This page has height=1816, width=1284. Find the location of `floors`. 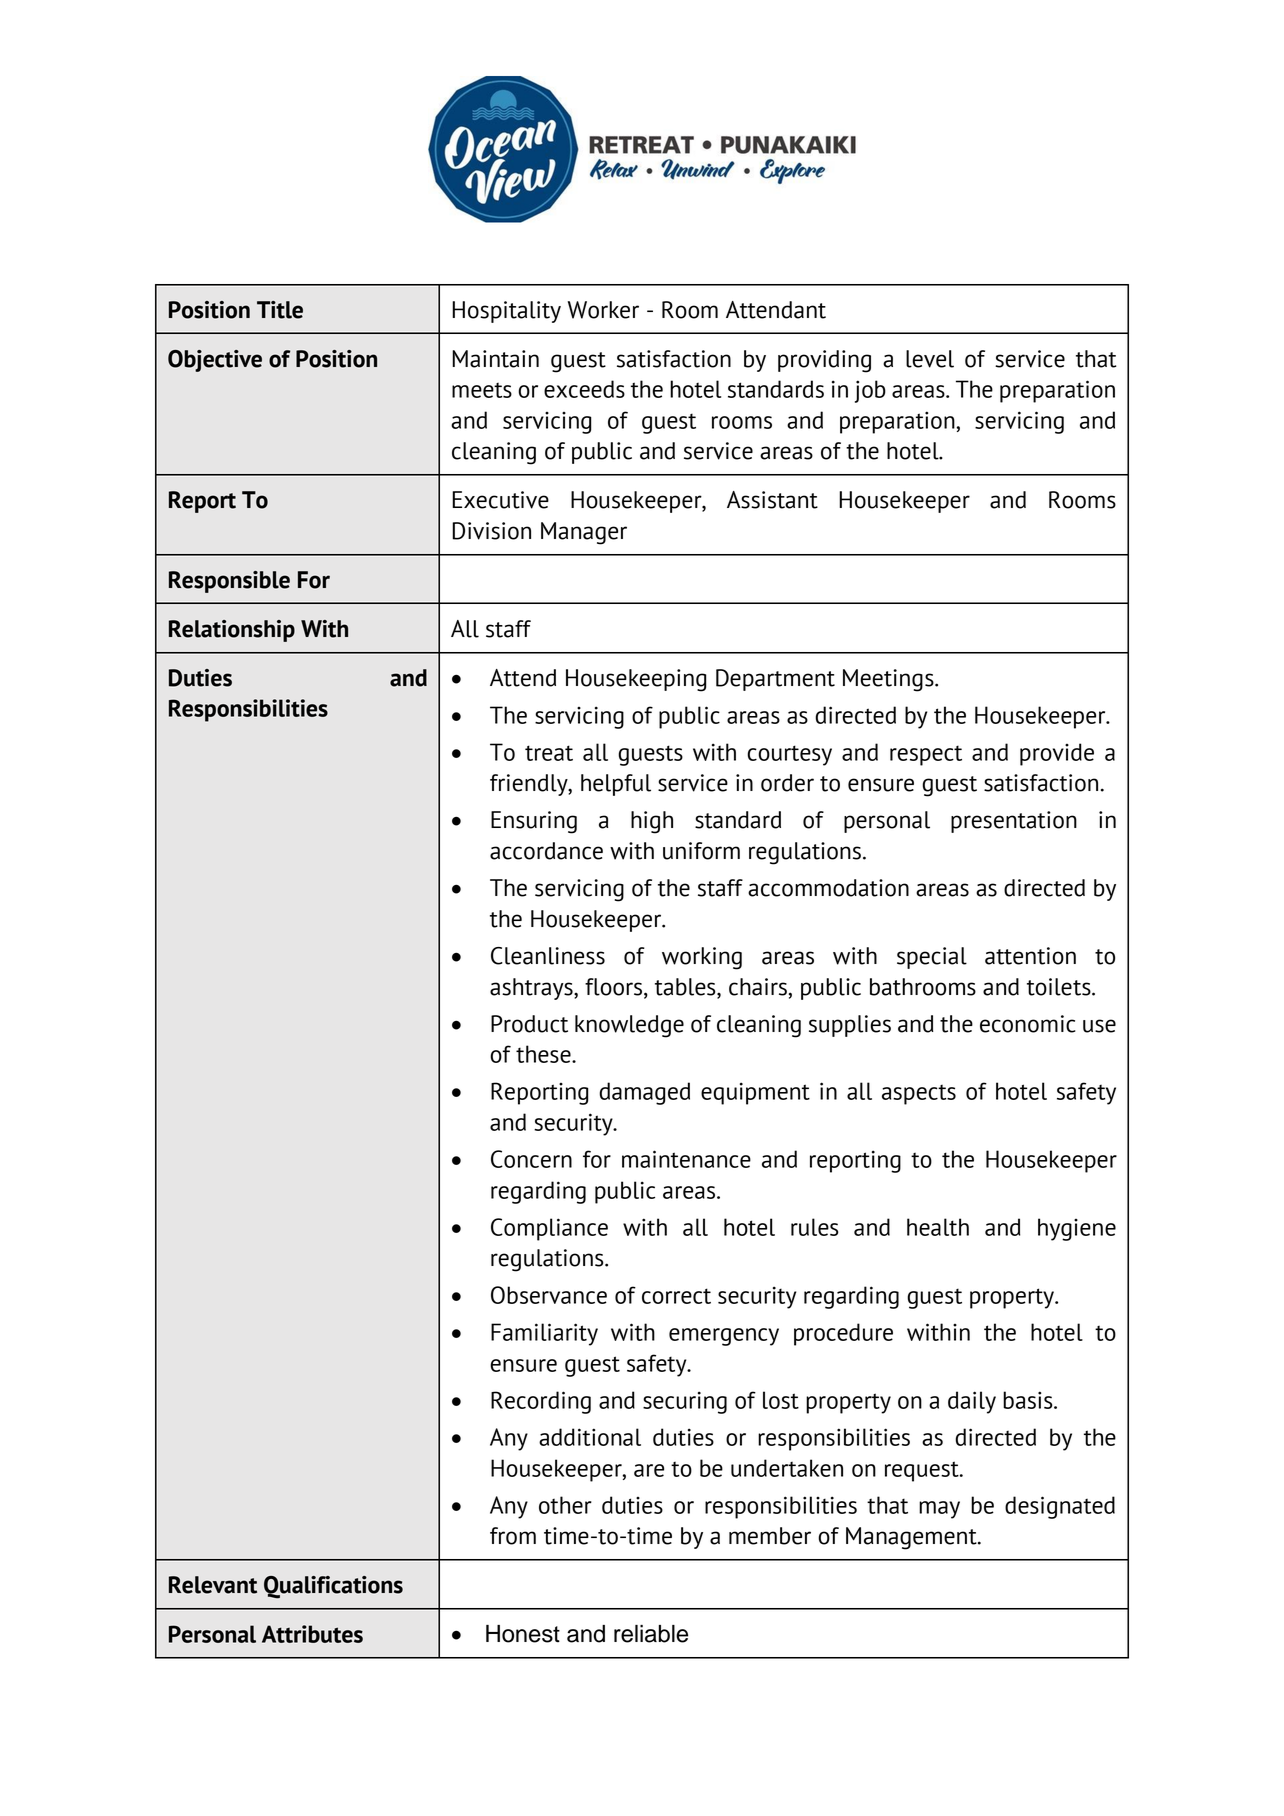

floors is located at coordinates (615, 988).
